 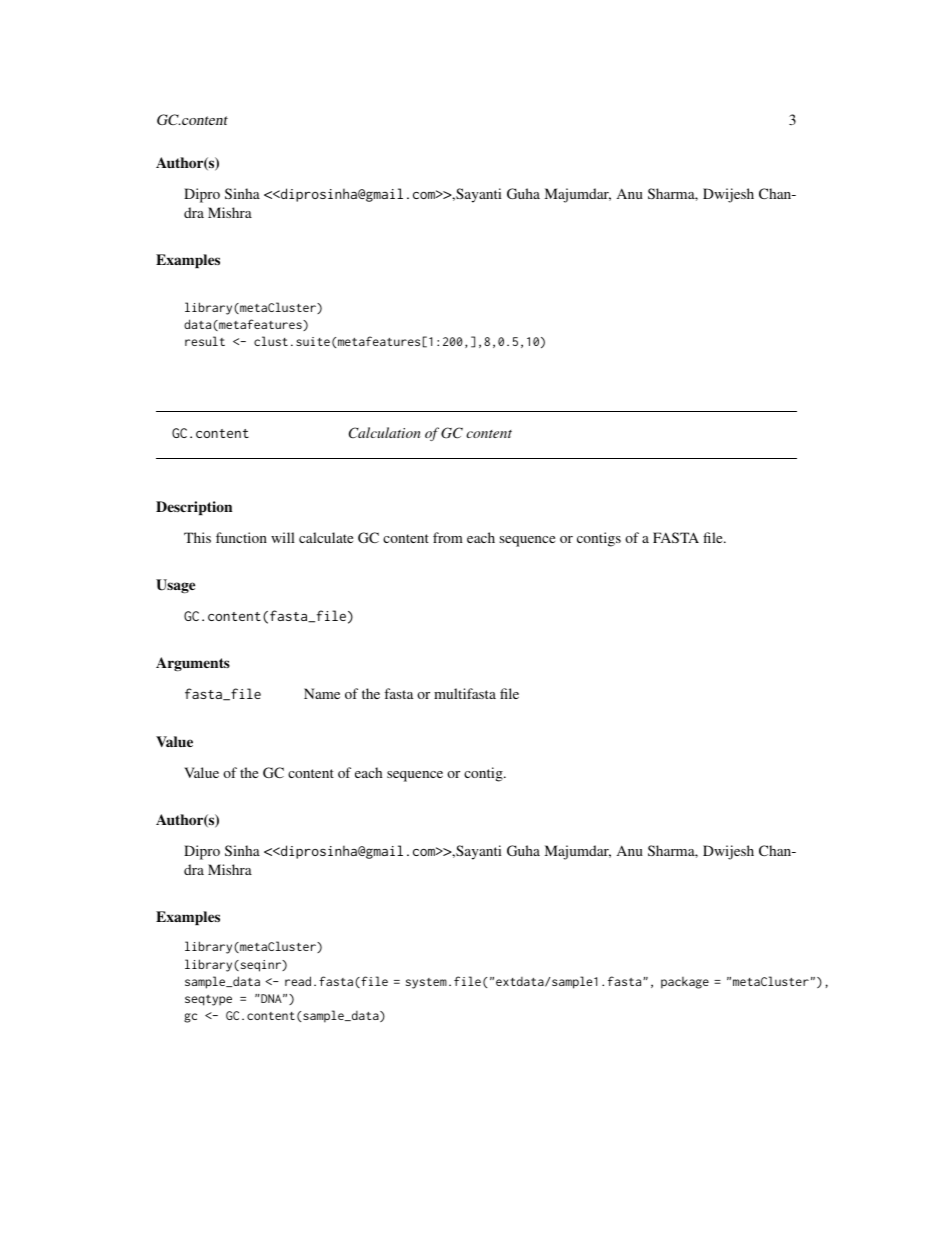 What do you see at coordinates (448, 537) in the document?
I see `from` at bounding box center [448, 537].
